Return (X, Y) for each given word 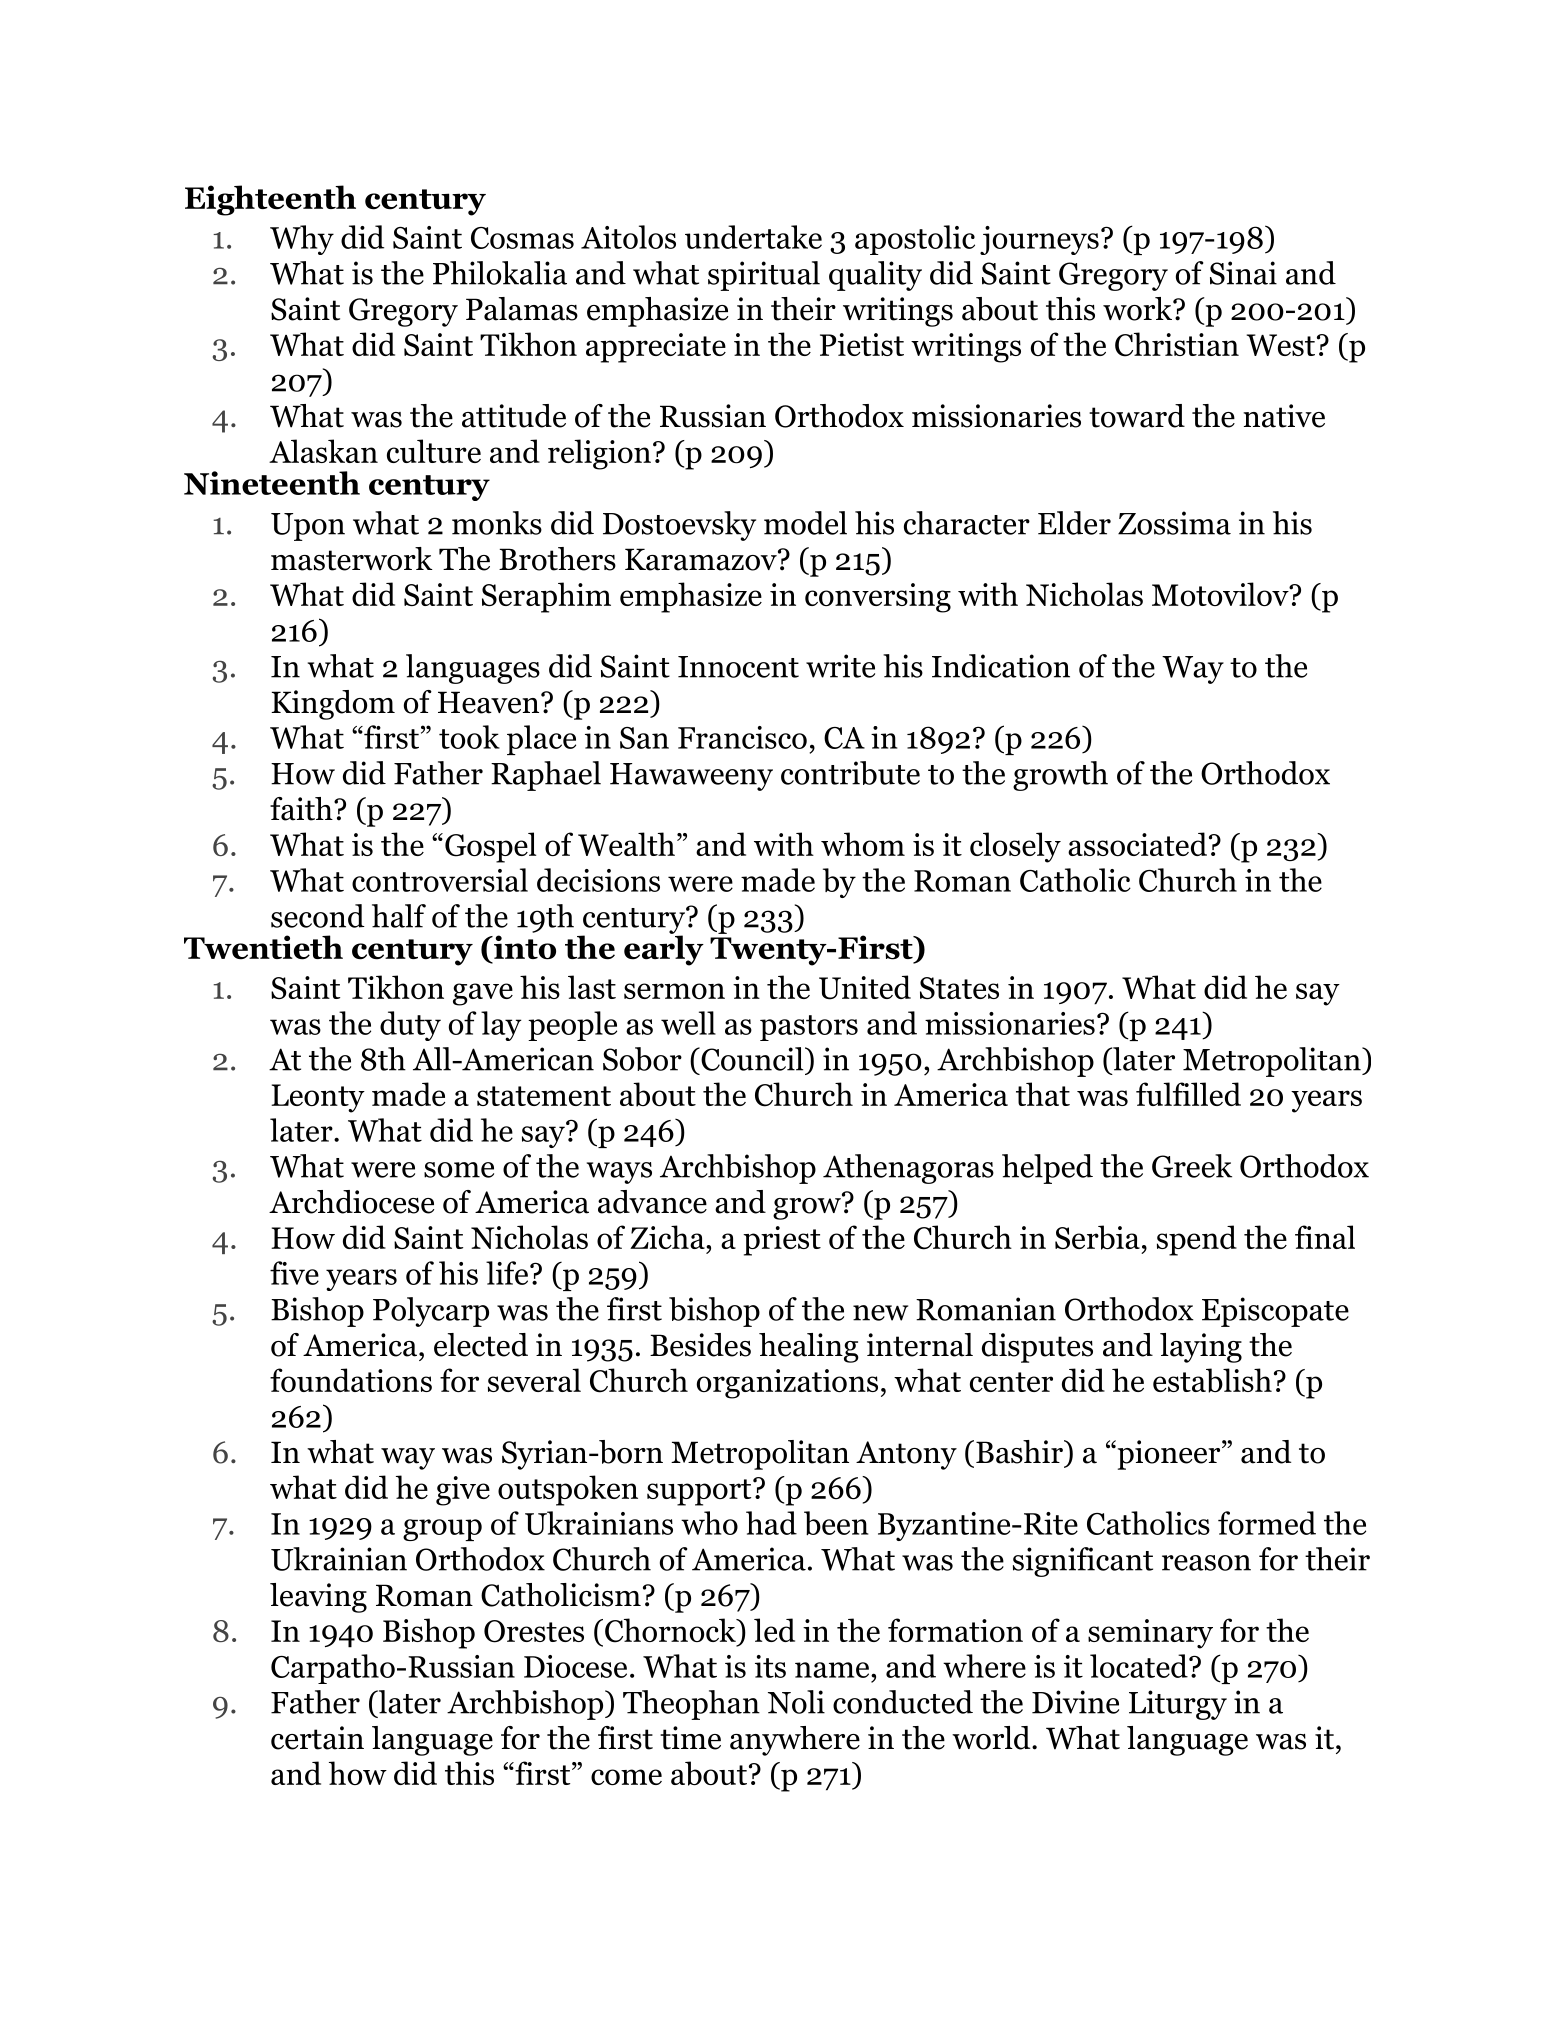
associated (1137, 844)
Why (302, 240)
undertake (753, 237)
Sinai (1243, 273)
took (469, 737)
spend (1197, 1240)
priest (782, 1241)
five (294, 1273)
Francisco (742, 737)
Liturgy (1178, 1705)
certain (317, 1738)
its (770, 1666)
